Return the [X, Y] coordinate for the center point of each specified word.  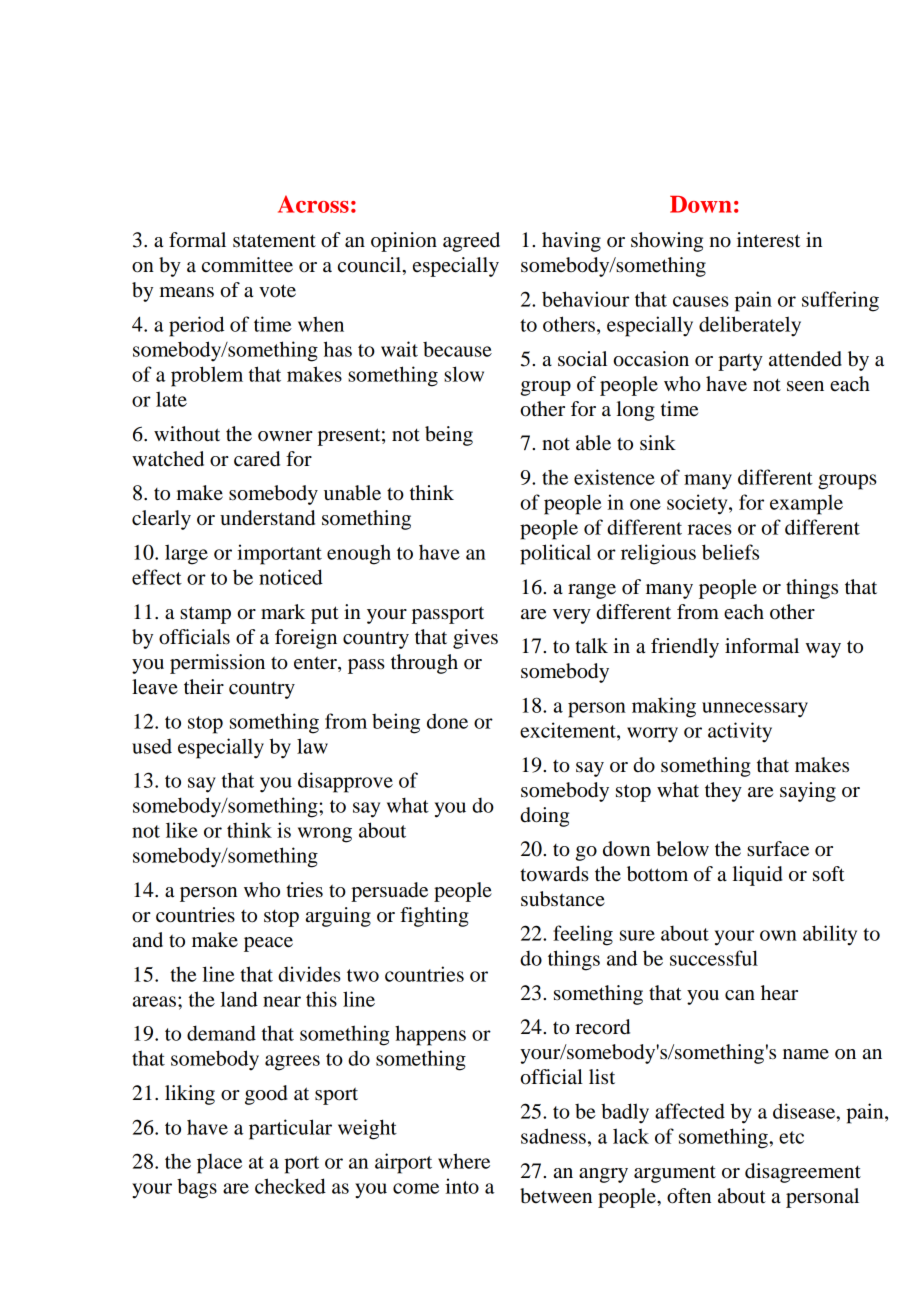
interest [768, 240]
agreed [471, 242]
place [219, 1164]
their [204, 687]
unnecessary [755, 710]
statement [274, 241]
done [447, 721]
